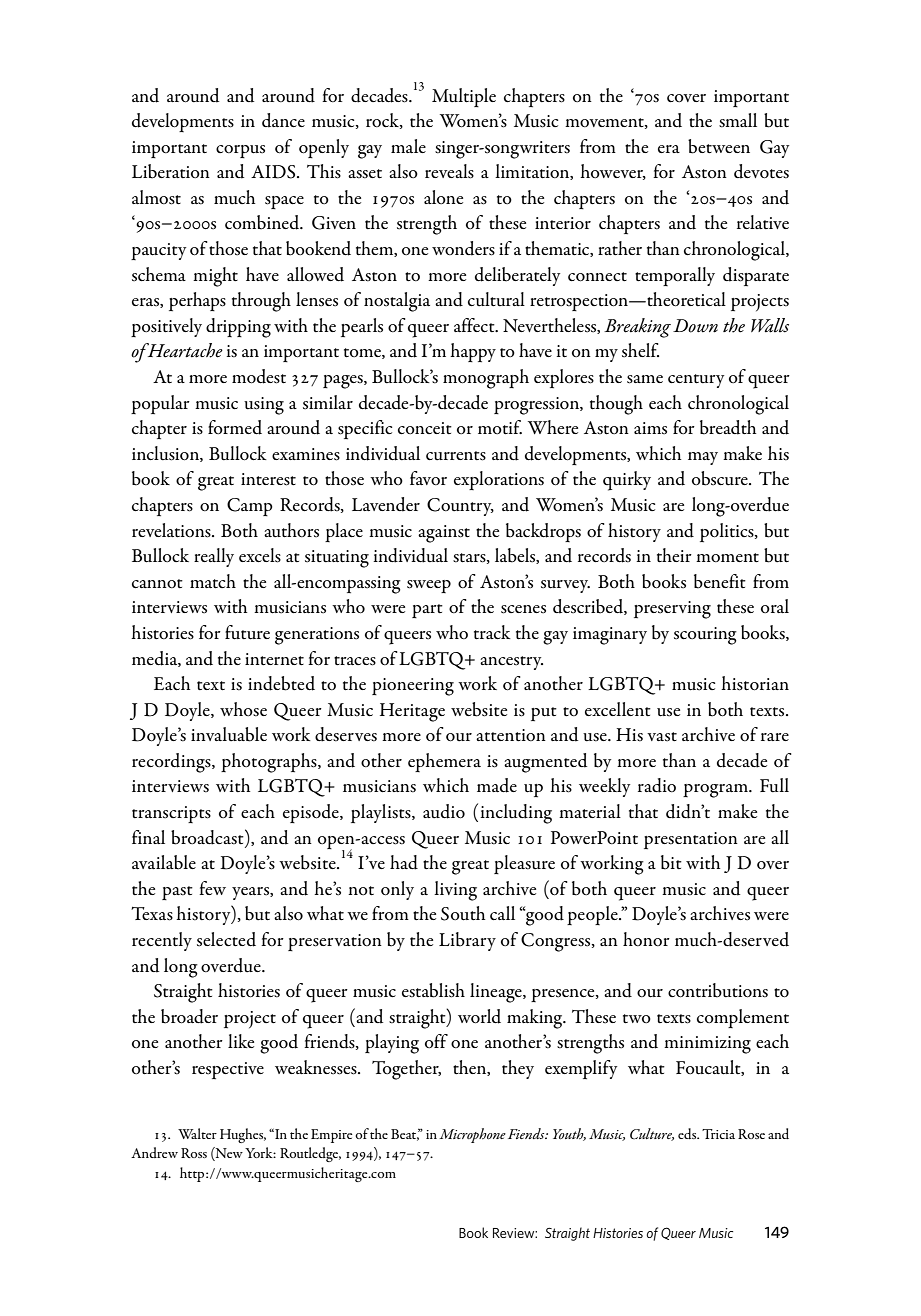  What do you see at coordinates (486, 379) in the image?
I see `monograph` at bounding box center [486, 379].
